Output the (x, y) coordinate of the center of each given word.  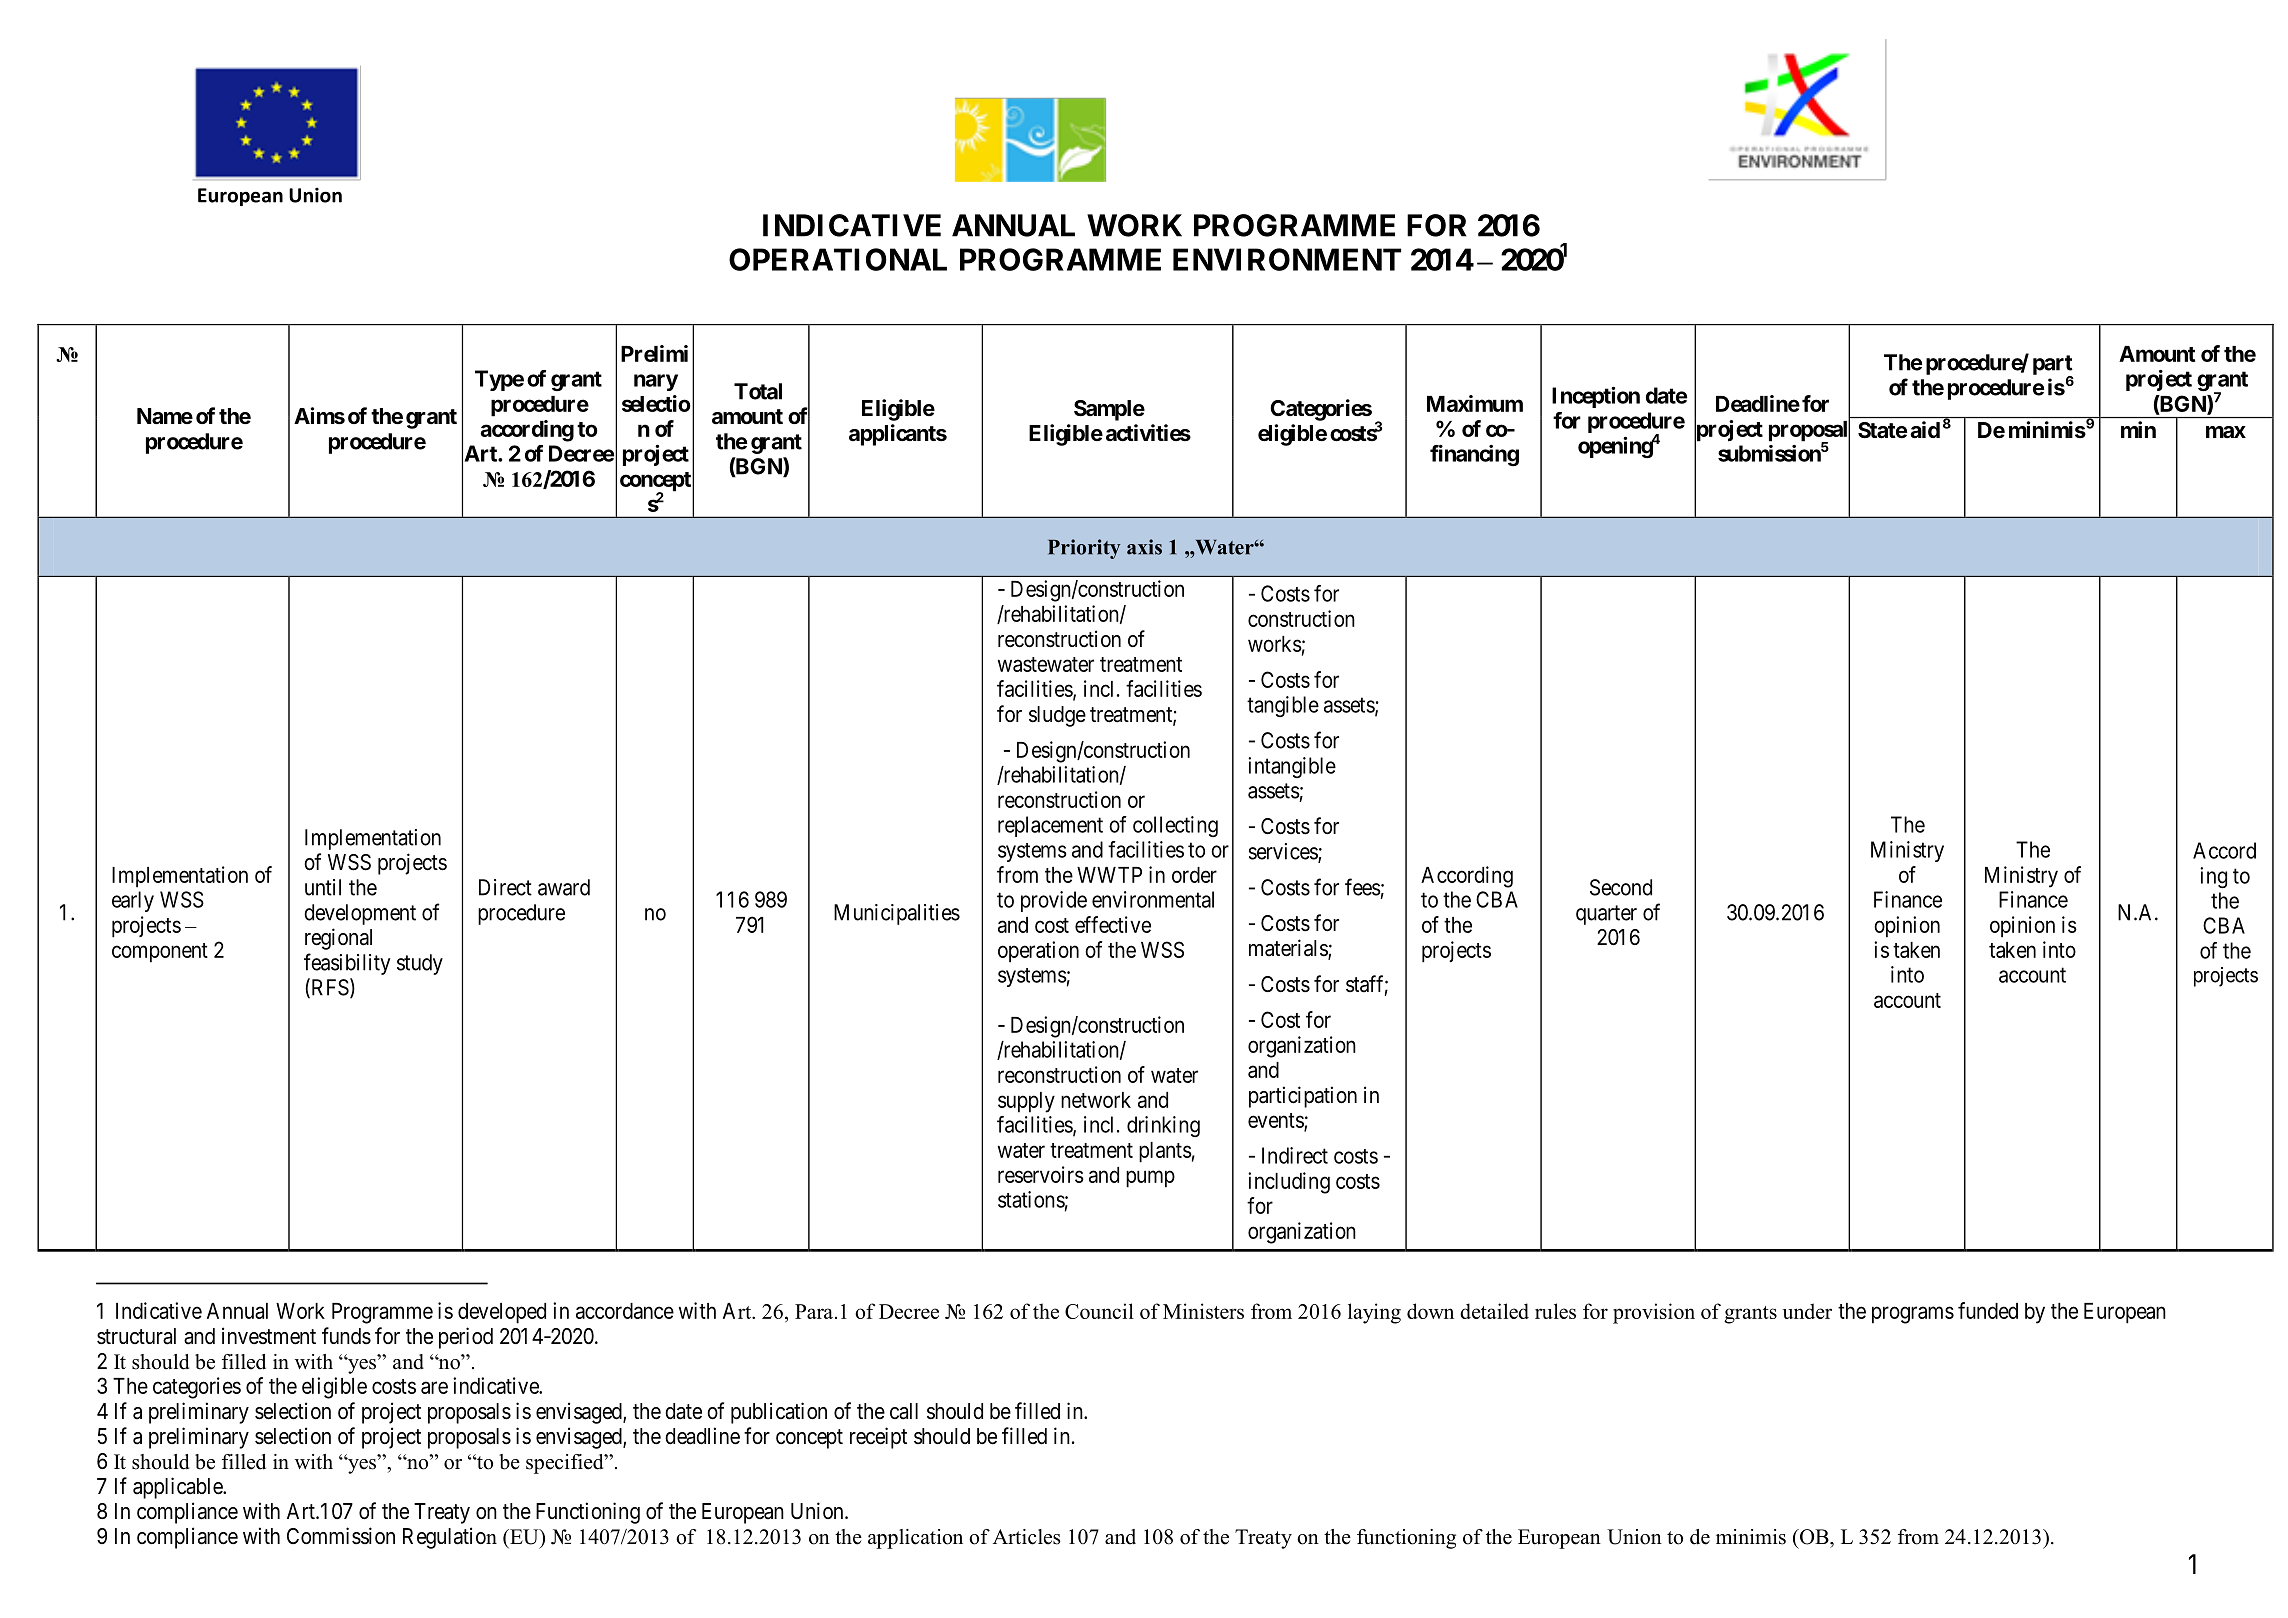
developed (502, 1313)
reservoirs (1041, 1174)
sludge (1057, 716)
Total (758, 391)
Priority (1084, 549)
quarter (1606, 915)
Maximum (1475, 403)
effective (1113, 924)
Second (1621, 887)
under (1807, 1311)
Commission (341, 1536)
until (323, 887)
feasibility (347, 964)
